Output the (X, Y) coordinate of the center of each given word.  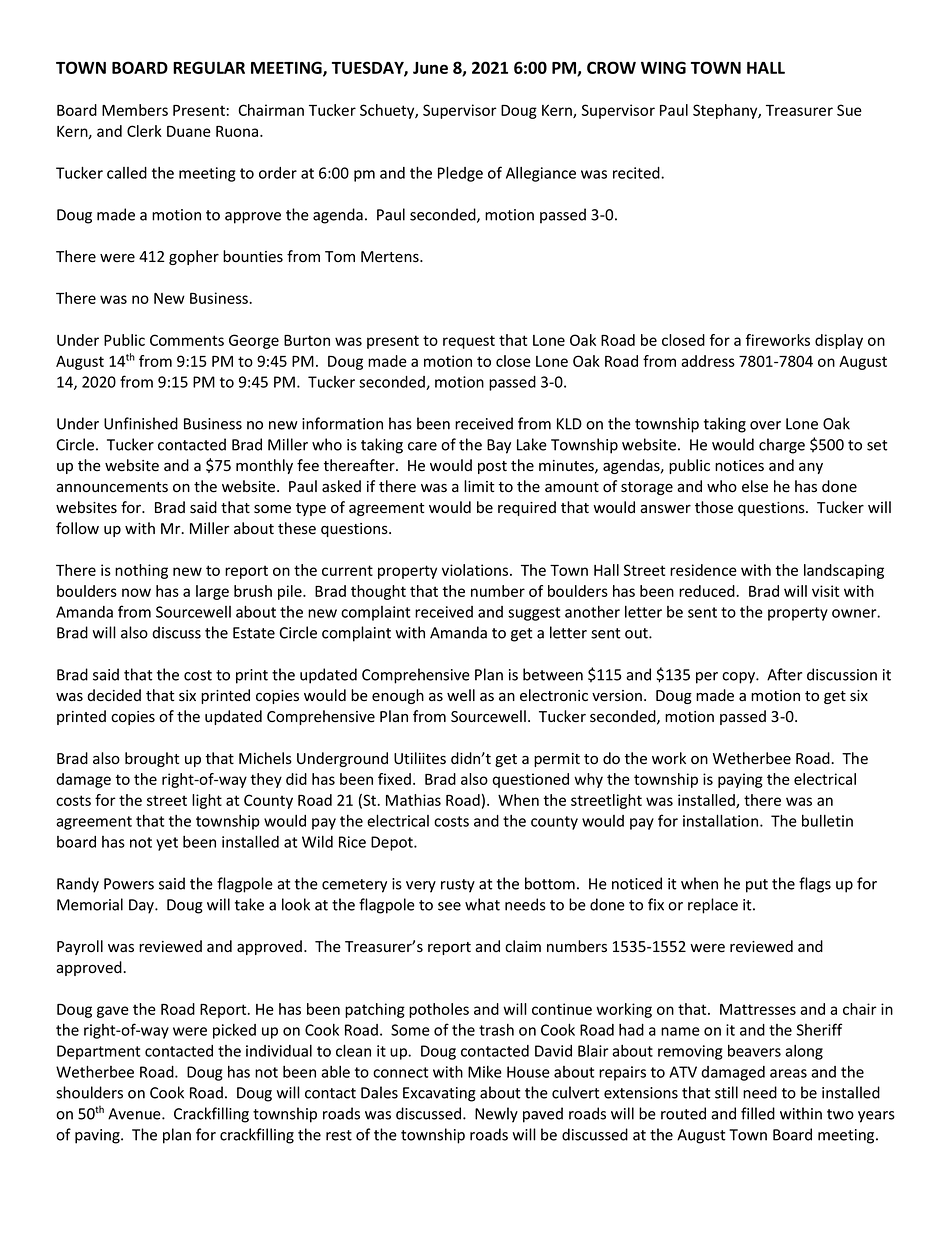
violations (476, 570)
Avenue (135, 1114)
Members (135, 110)
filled (758, 1113)
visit (825, 591)
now (136, 592)
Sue (849, 110)
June (430, 68)
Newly (496, 1115)
